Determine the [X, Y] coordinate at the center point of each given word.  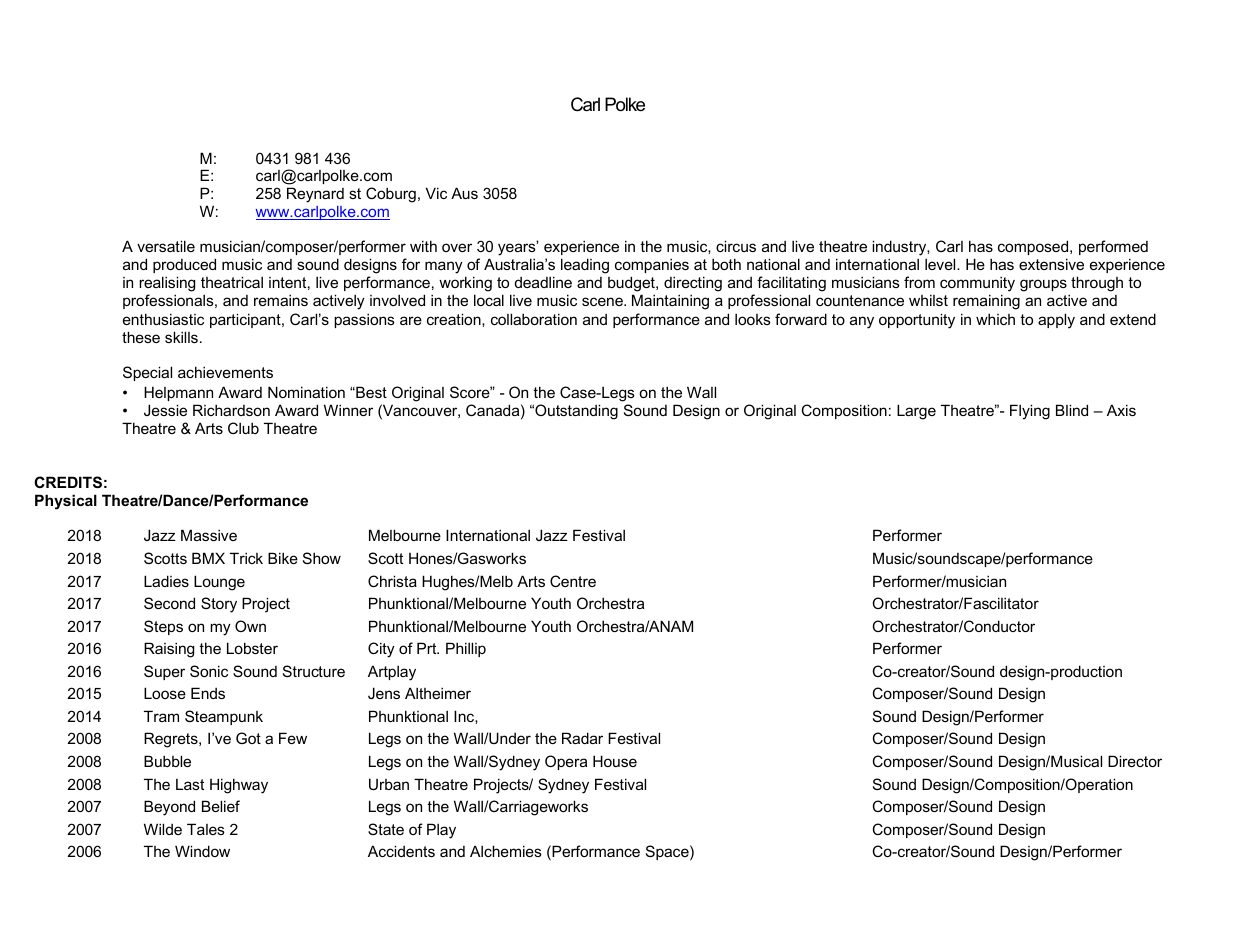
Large [916, 412]
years [518, 249]
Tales [206, 829]
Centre [573, 581]
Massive [209, 535]
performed [1113, 247]
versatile [166, 246]
